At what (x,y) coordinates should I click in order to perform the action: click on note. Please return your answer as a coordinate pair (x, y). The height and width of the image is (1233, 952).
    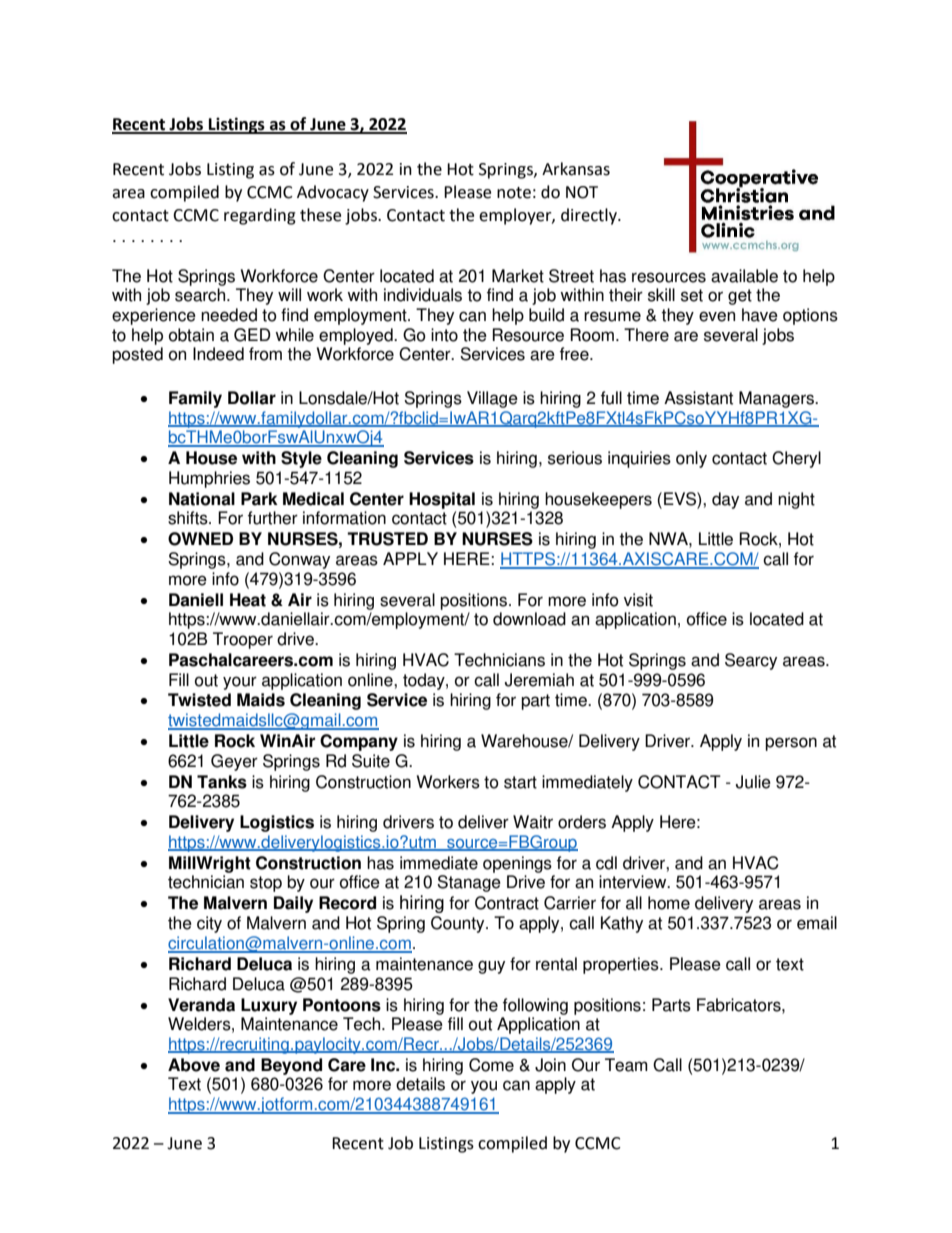
    Looking at the image, I should click on (514, 193).
